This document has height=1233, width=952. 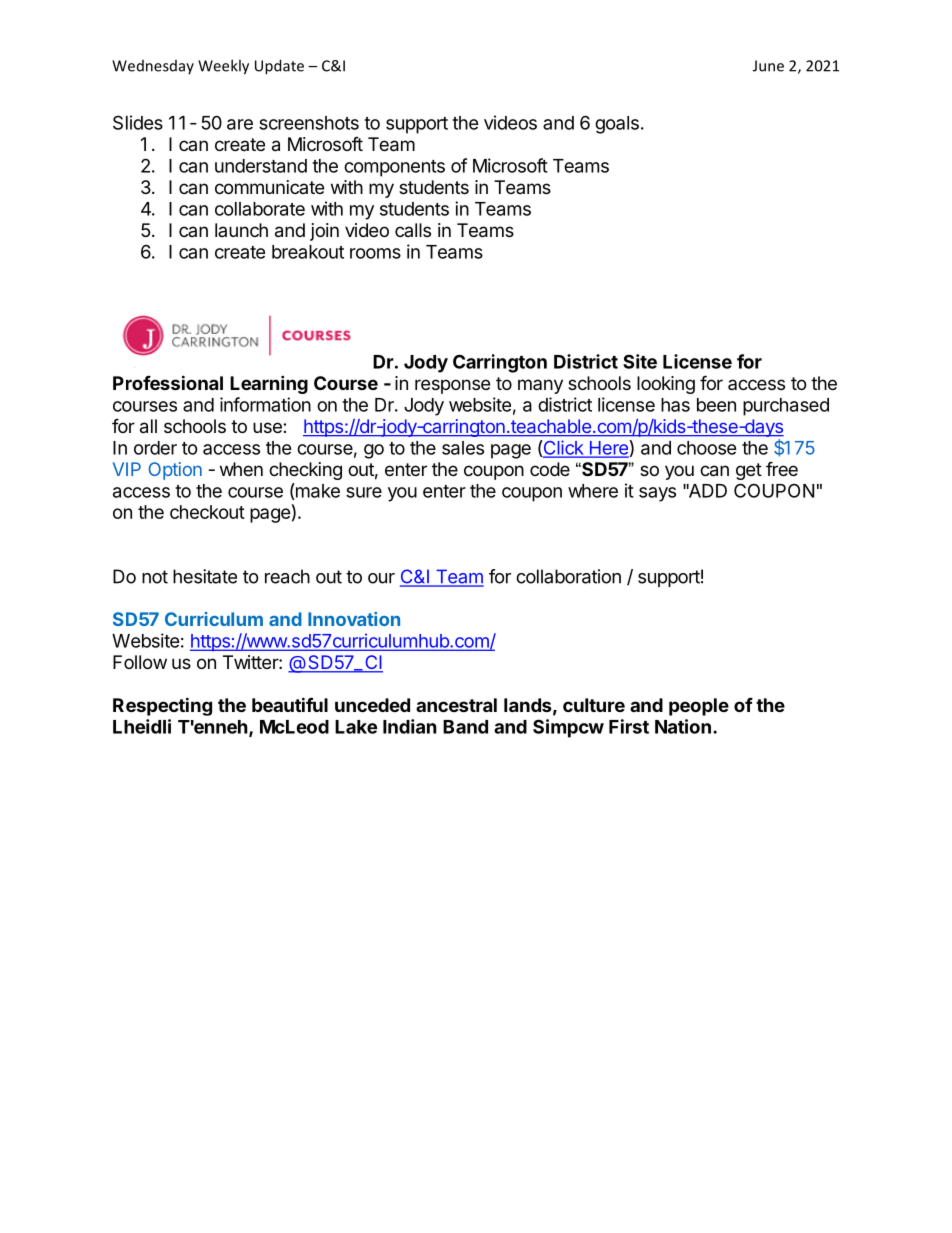 I want to click on people, so click(x=699, y=707).
